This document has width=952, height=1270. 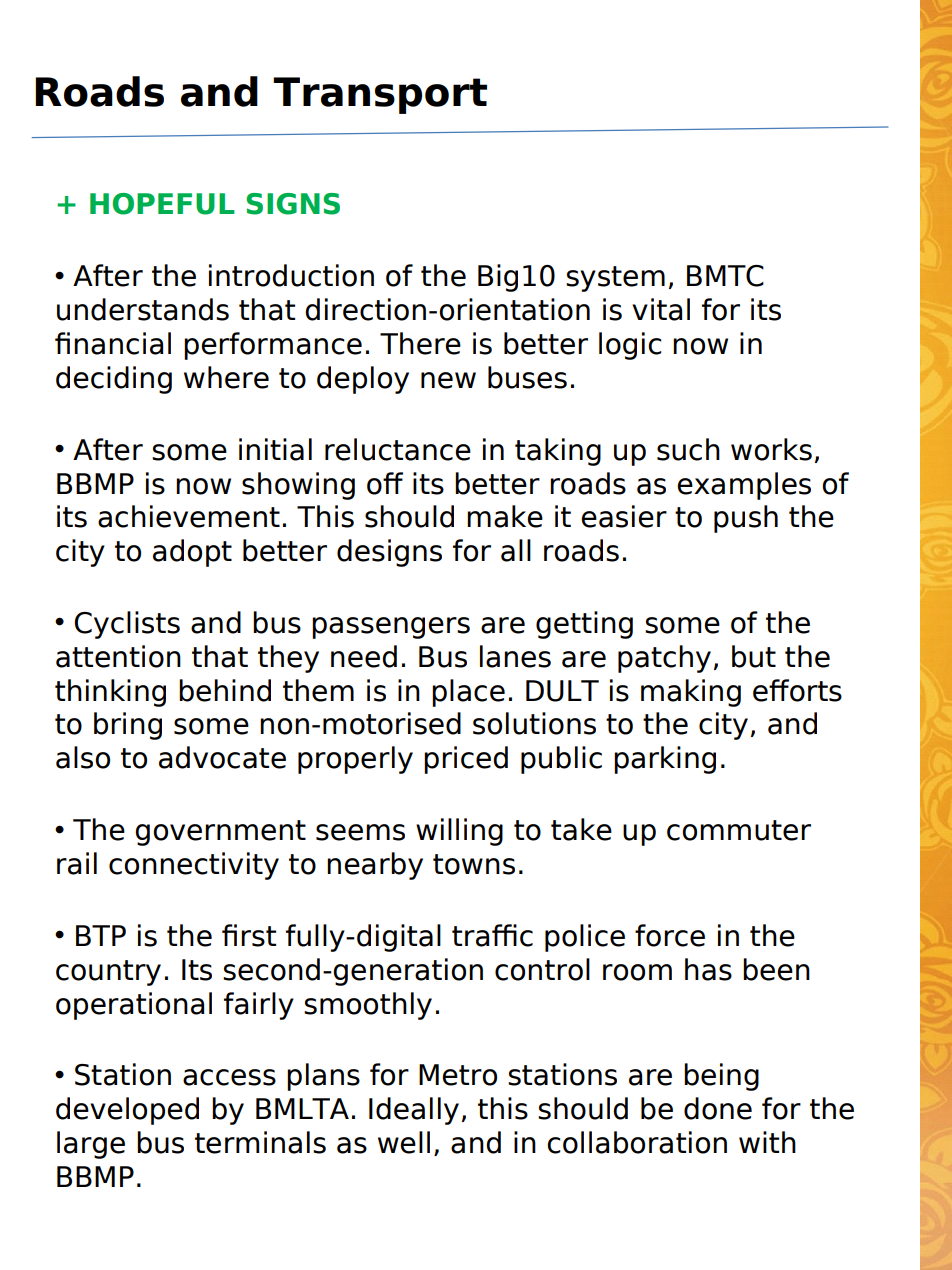 What do you see at coordinates (222, 757) in the document?
I see `advocate` at bounding box center [222, 757].
